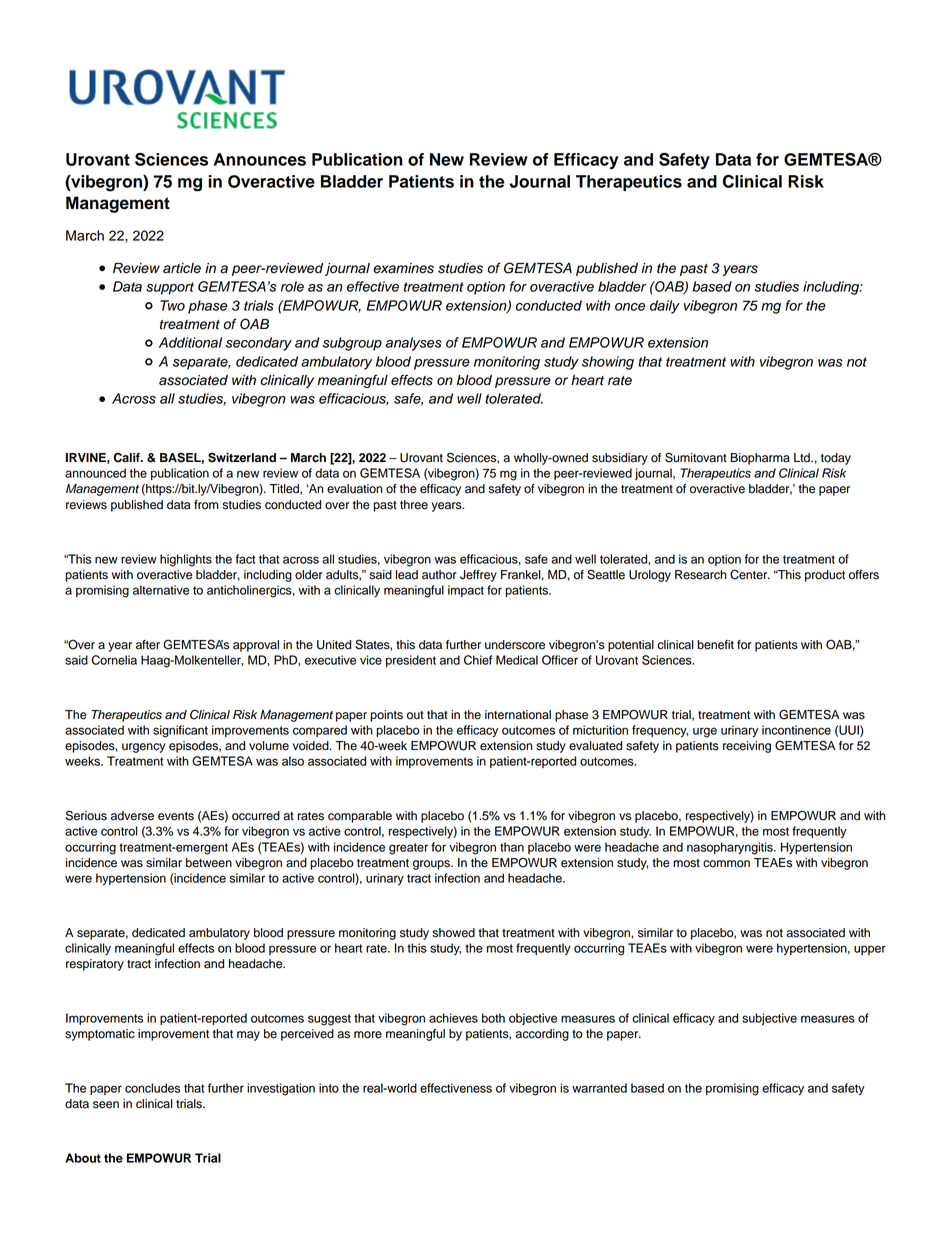 The image size is (952, 1233). I want to click on Ltd, so click(803, 458).
